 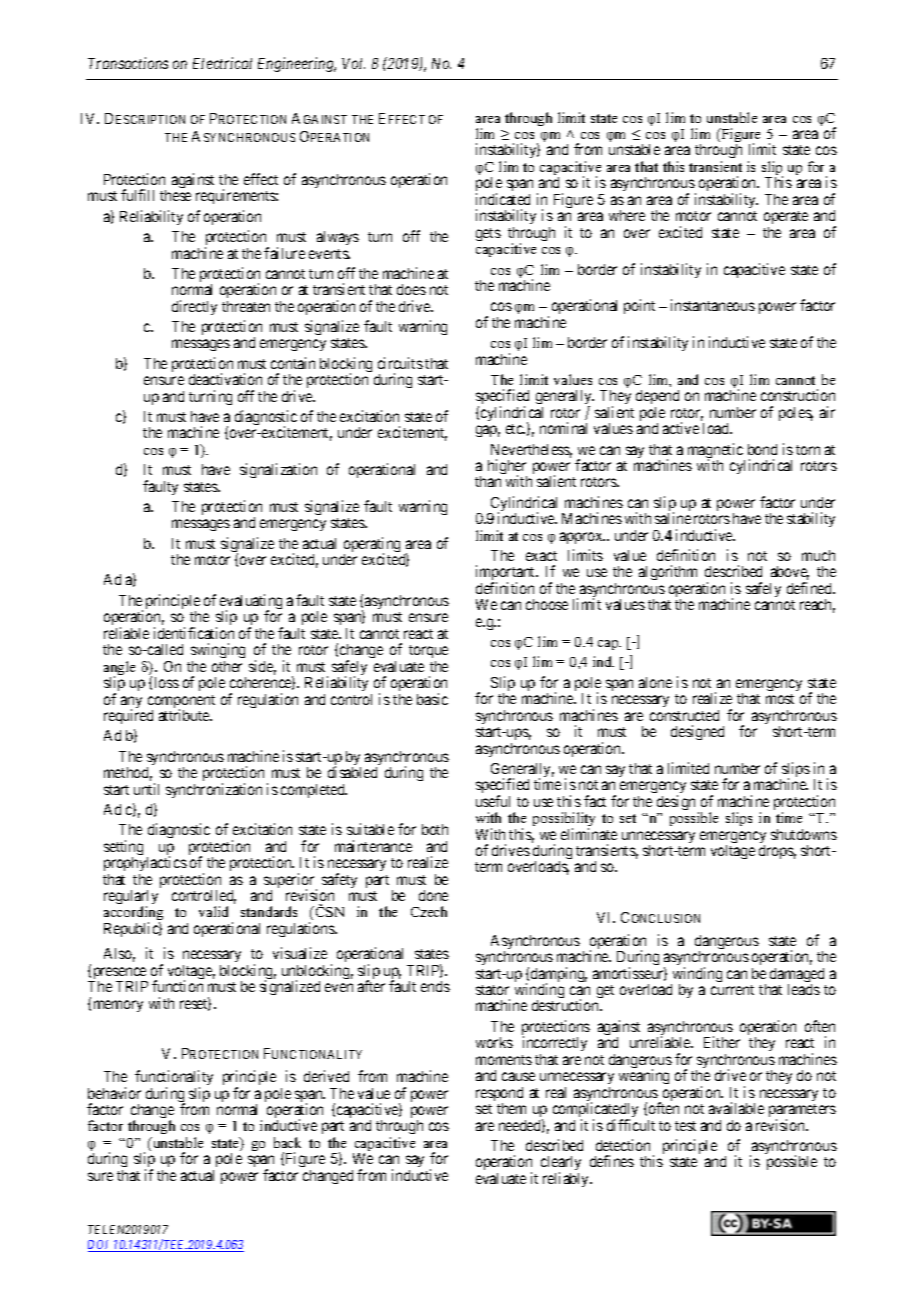 What do you see at coordinates (100, 1246) in the screenshot?
I see `DOI` at bounding box center [100, 1246].
